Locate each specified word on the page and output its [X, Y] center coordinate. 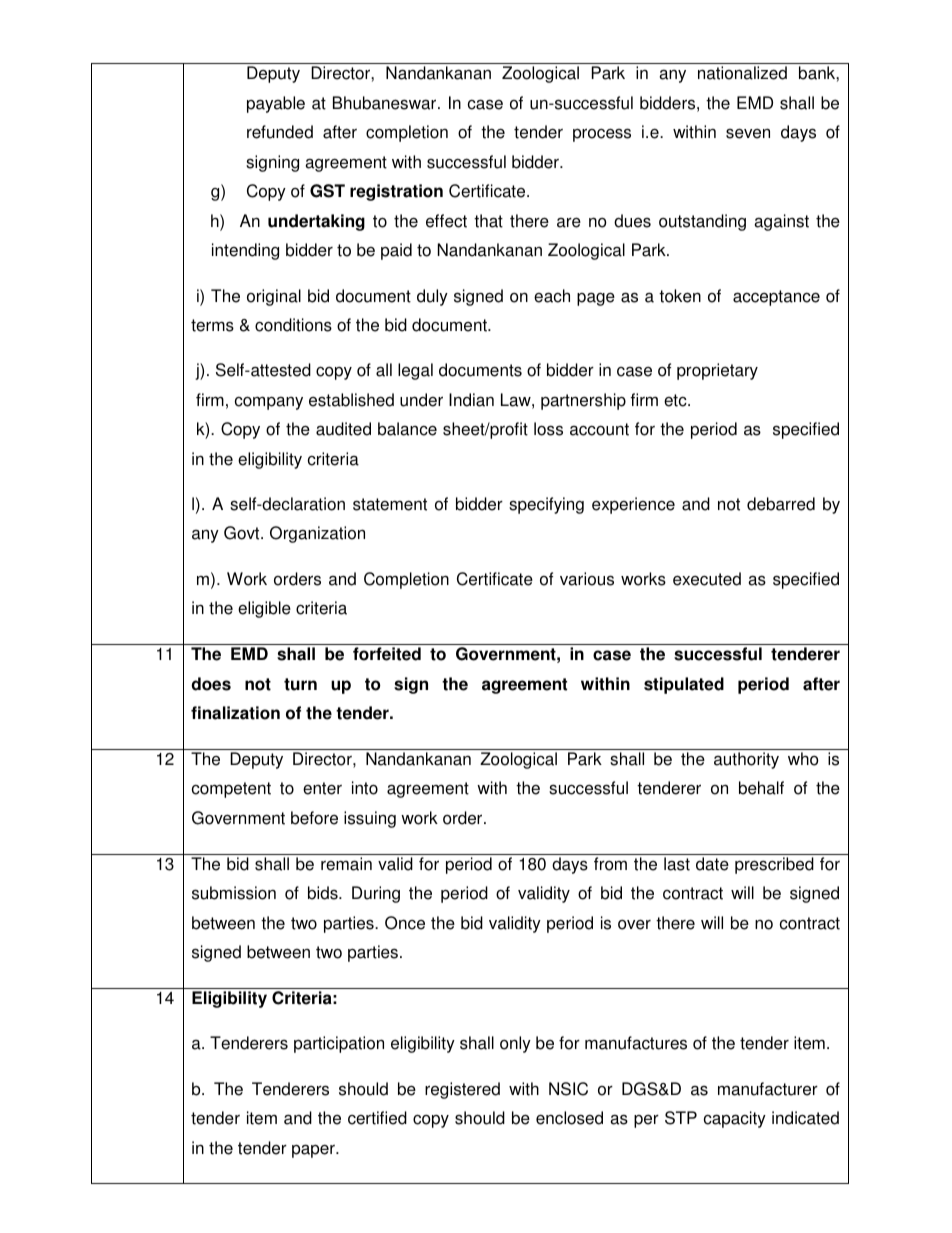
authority [746, 760]
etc [676, 400]
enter [322, 788]
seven [748, 133]
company [269, 403]
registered [462, 1090]
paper [314, 1151]
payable [276, 104]
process [602, 135]
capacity [735, 1119]
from [610, 864]
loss [548, 429]
